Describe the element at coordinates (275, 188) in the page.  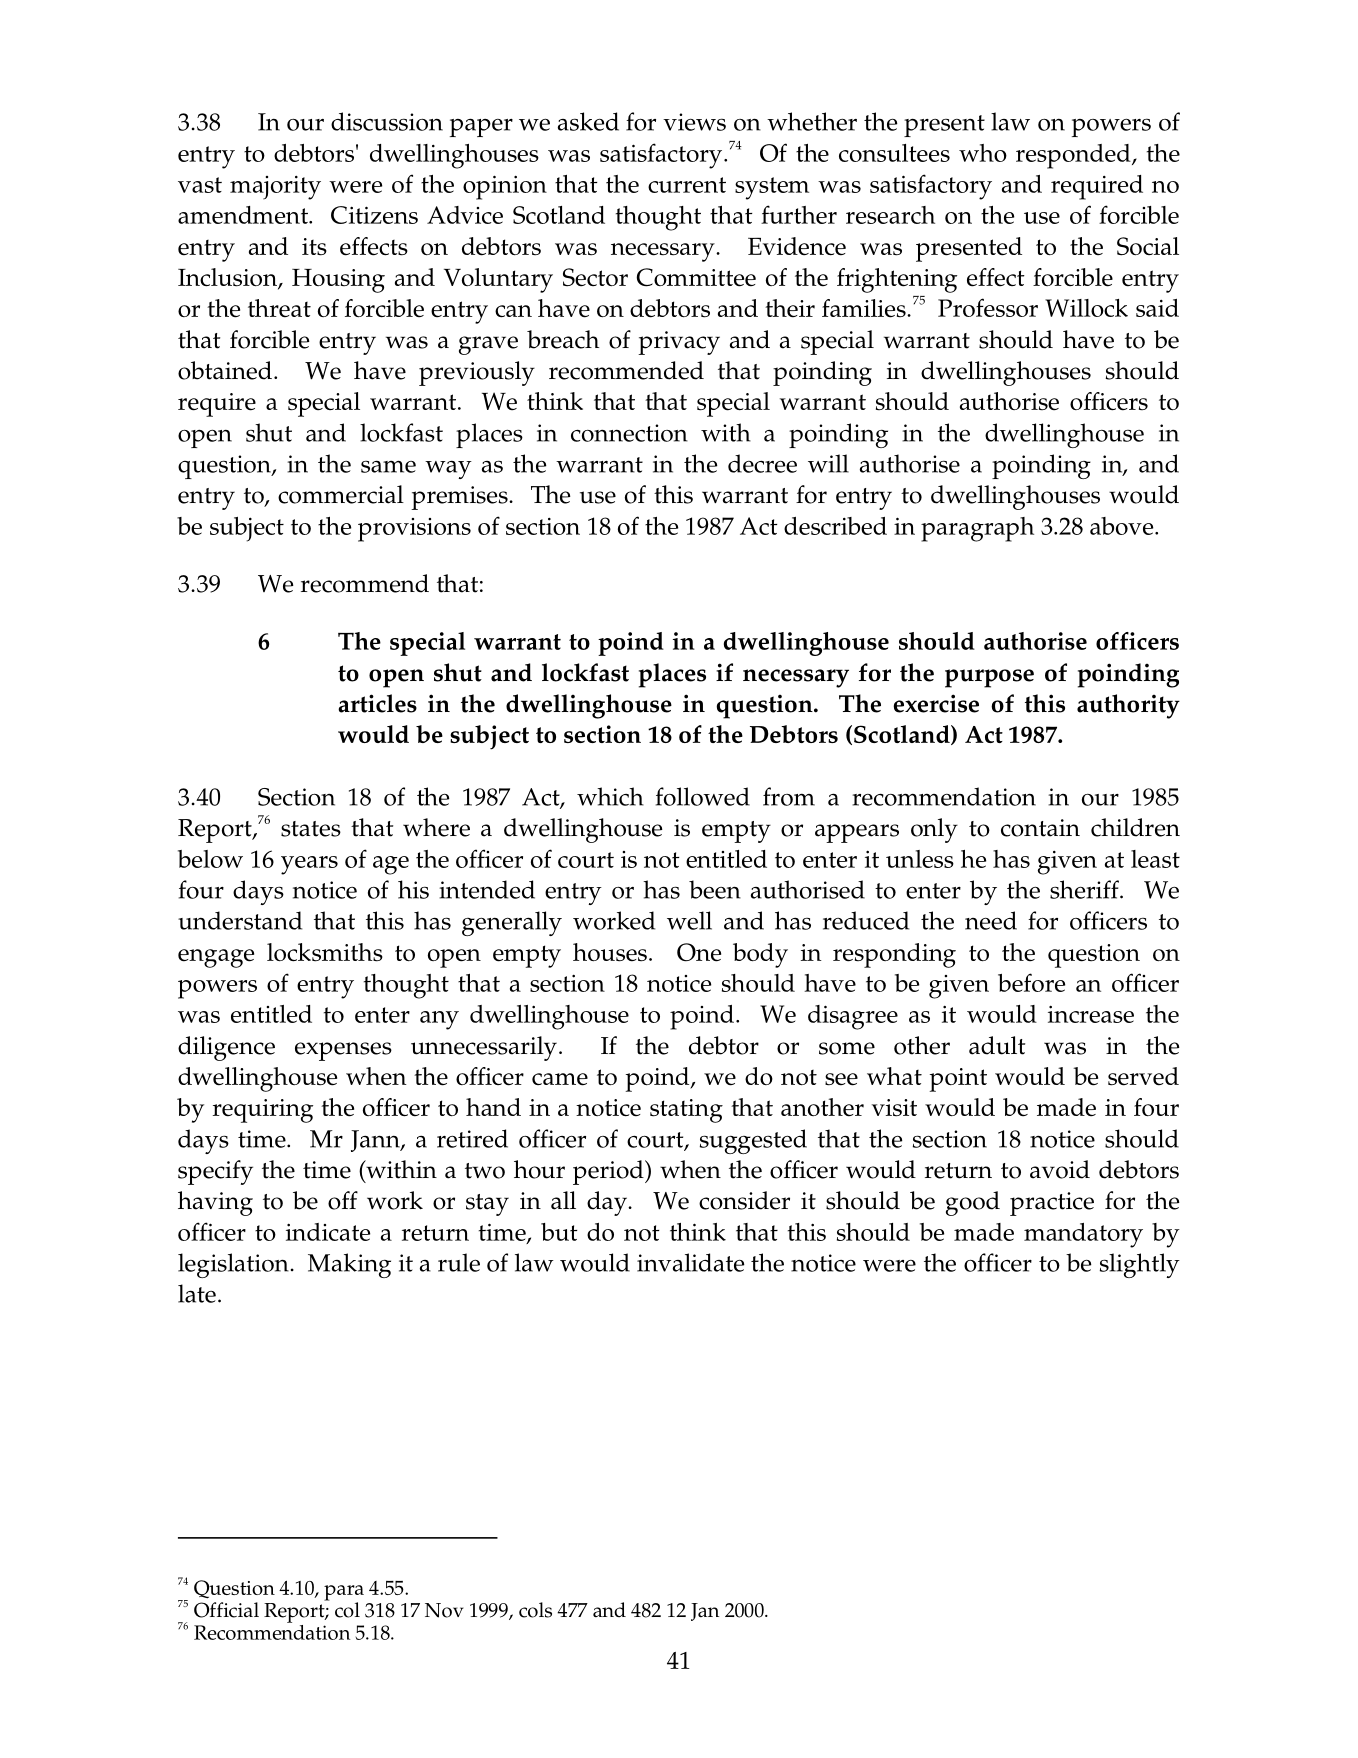
I see `majority` at that location.
